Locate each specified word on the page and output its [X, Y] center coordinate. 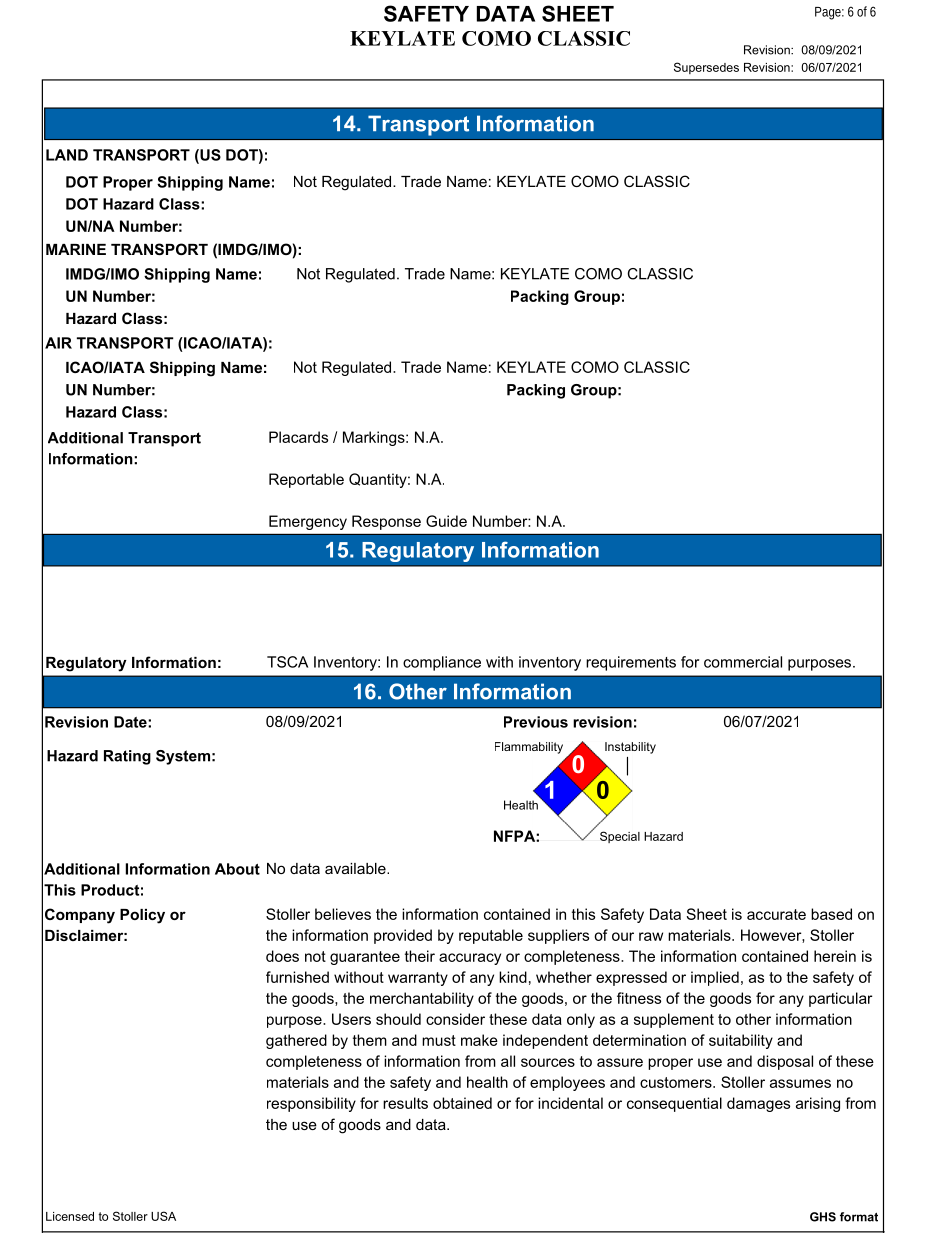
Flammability [529, 748]
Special [620, 837]
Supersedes [706, 68]
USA [163, 1216]
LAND [67, 155]
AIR [58, 343]
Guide [446, 521]
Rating [127, 757]
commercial [743, 662]
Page [829, 13]
